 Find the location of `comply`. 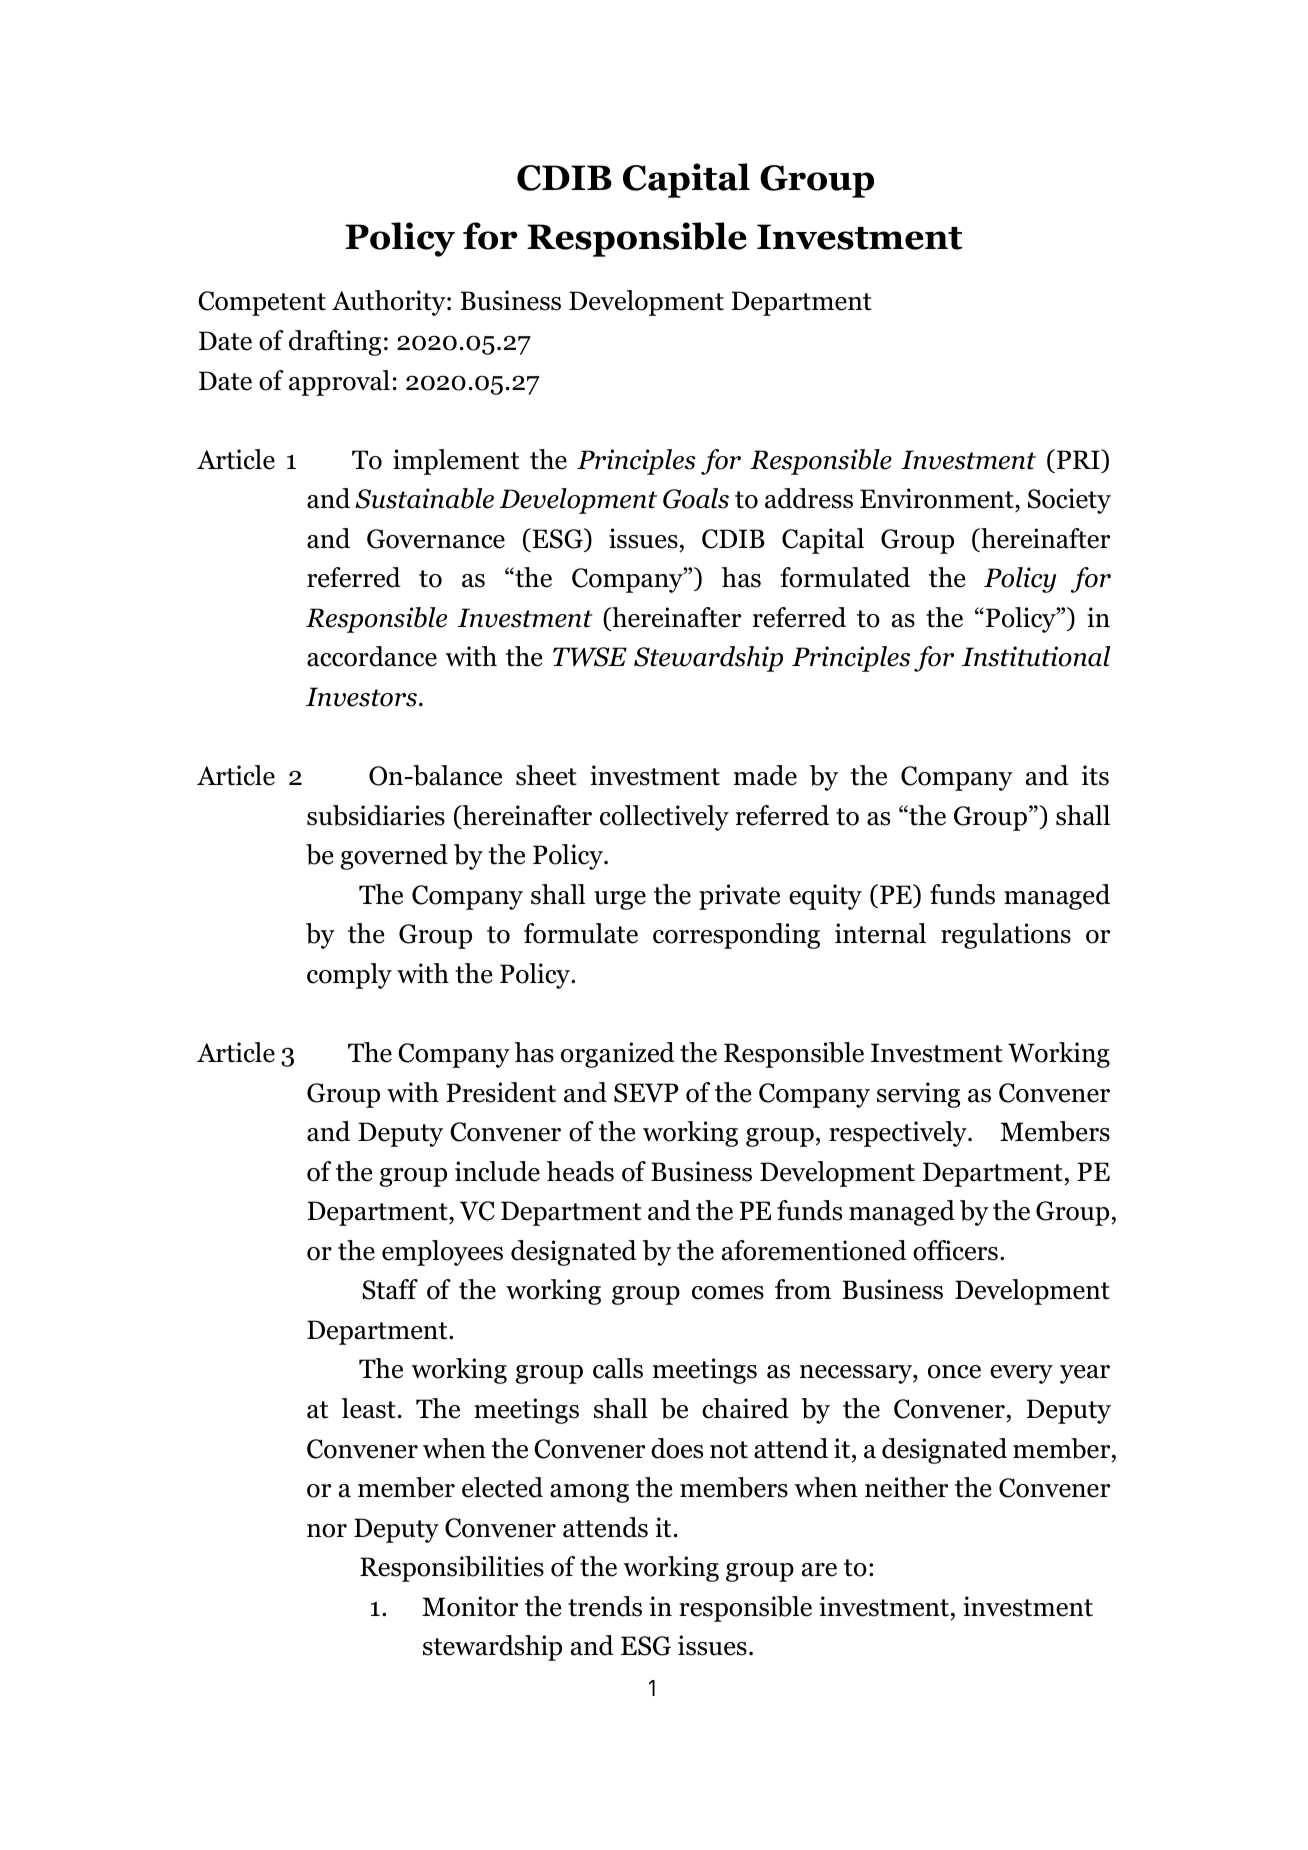

comply is located at coordinates (349, 976).
